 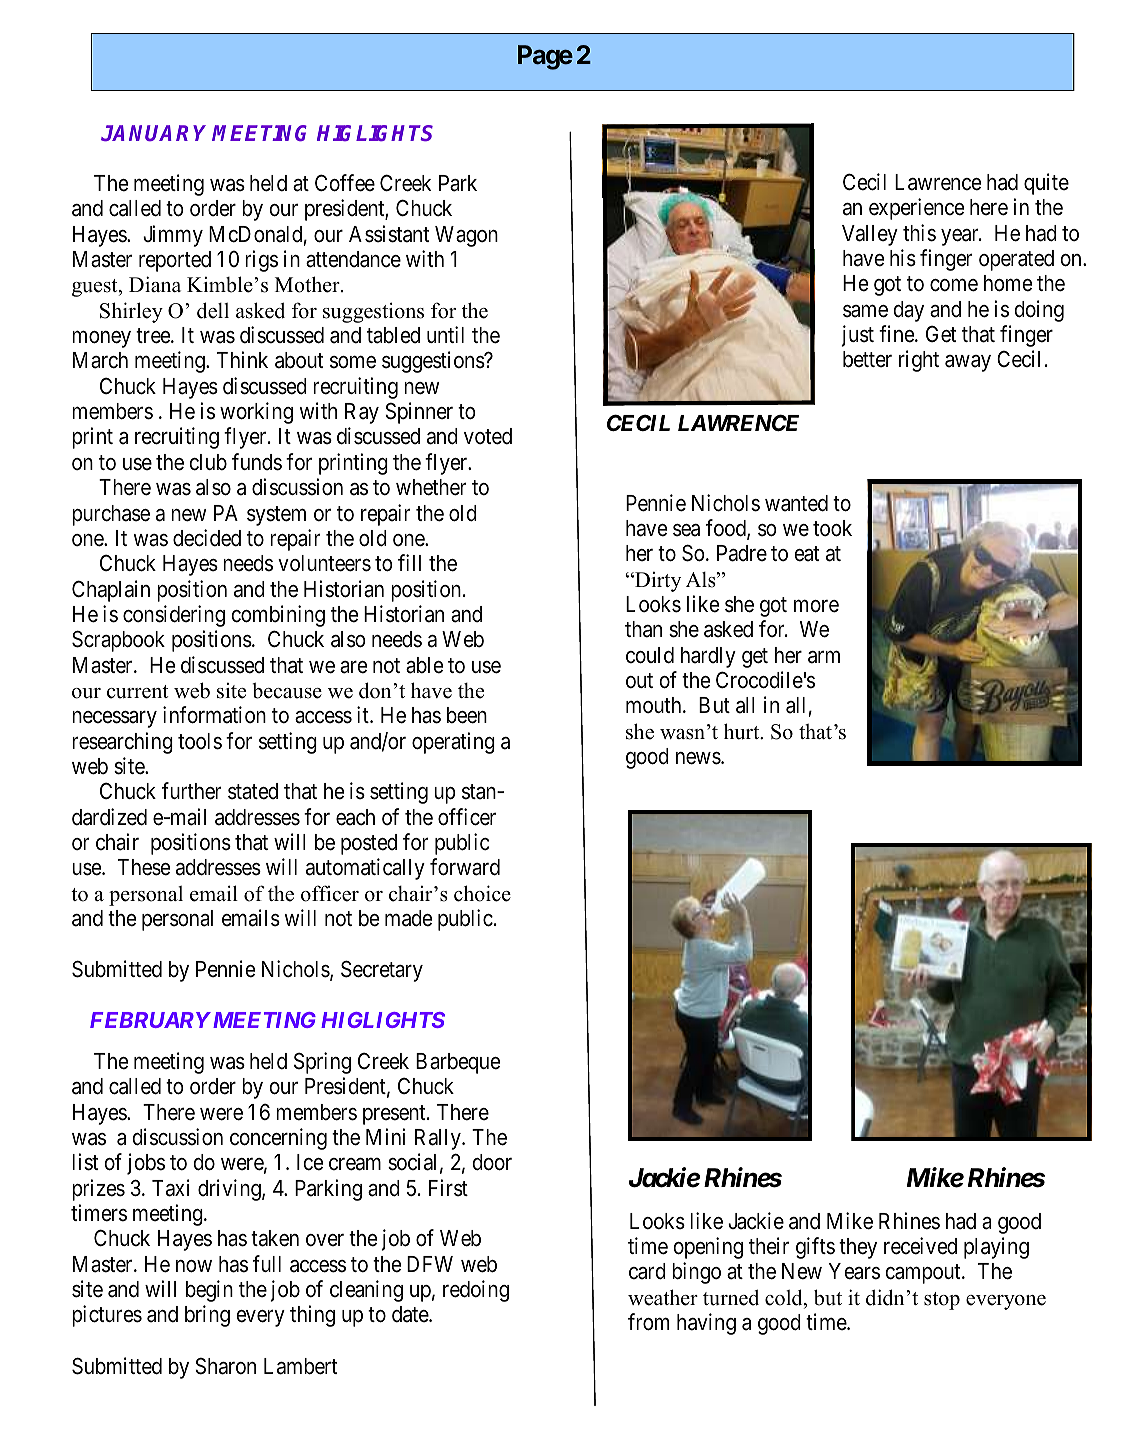 I want to click on hurt, so click(x=743, y=731).
